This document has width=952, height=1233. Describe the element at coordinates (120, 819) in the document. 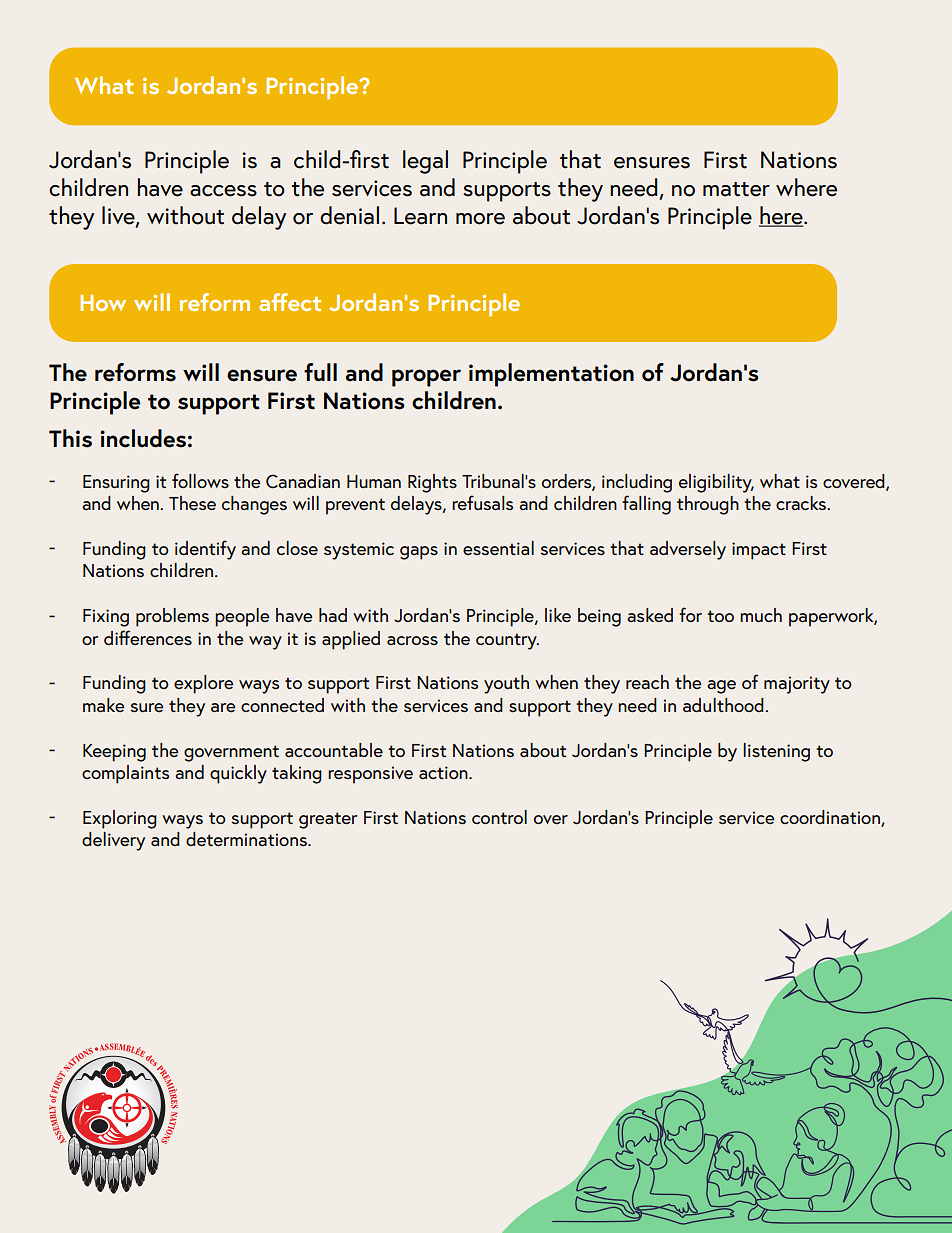

I see `Exploring` at that location.
